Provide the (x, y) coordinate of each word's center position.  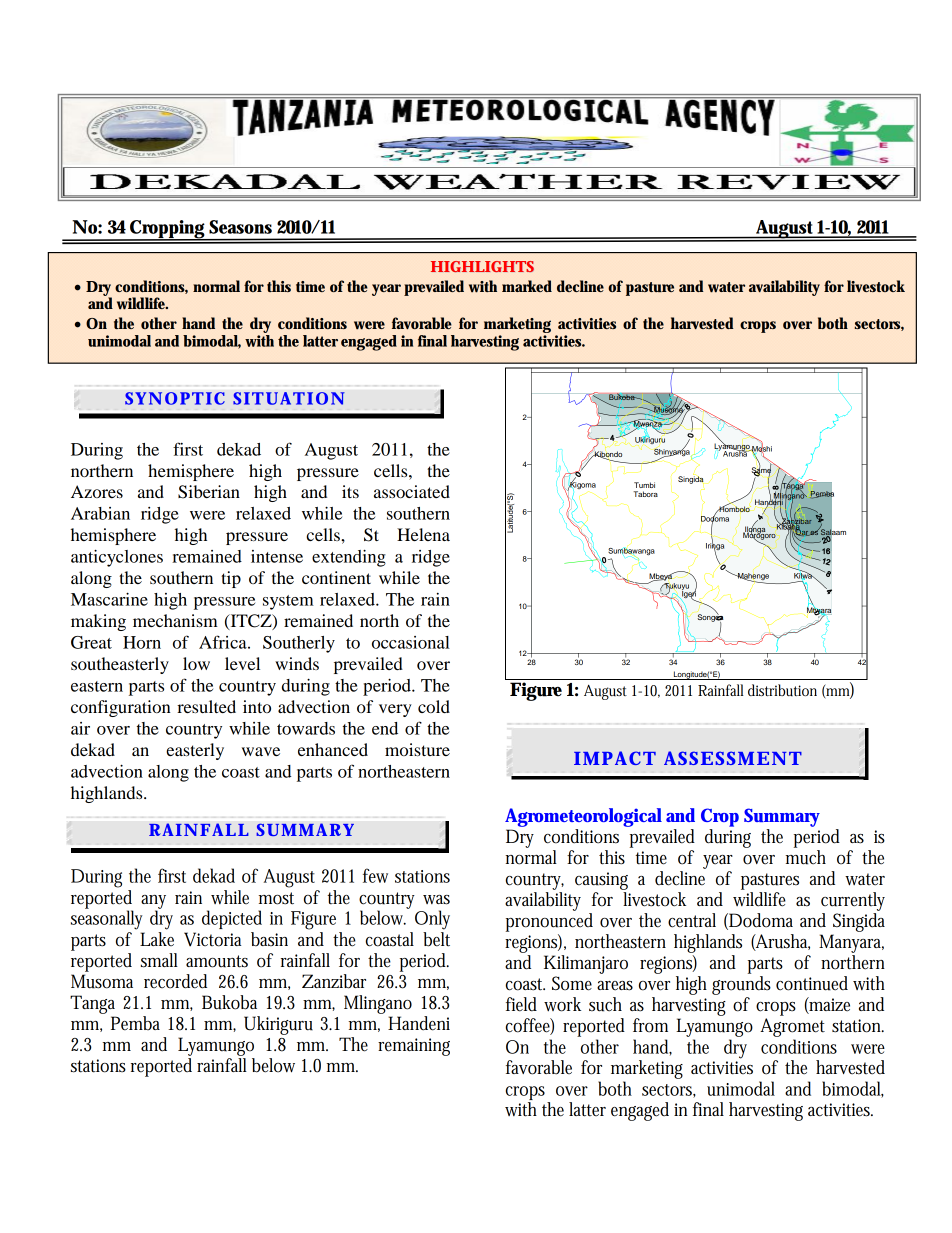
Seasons (240, 227)
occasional (411, 642)
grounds (741, 985)
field (521, 1004)
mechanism (175, 620)
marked (527, 286)
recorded (175, 981)
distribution (782, 690)
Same (761, 470)
